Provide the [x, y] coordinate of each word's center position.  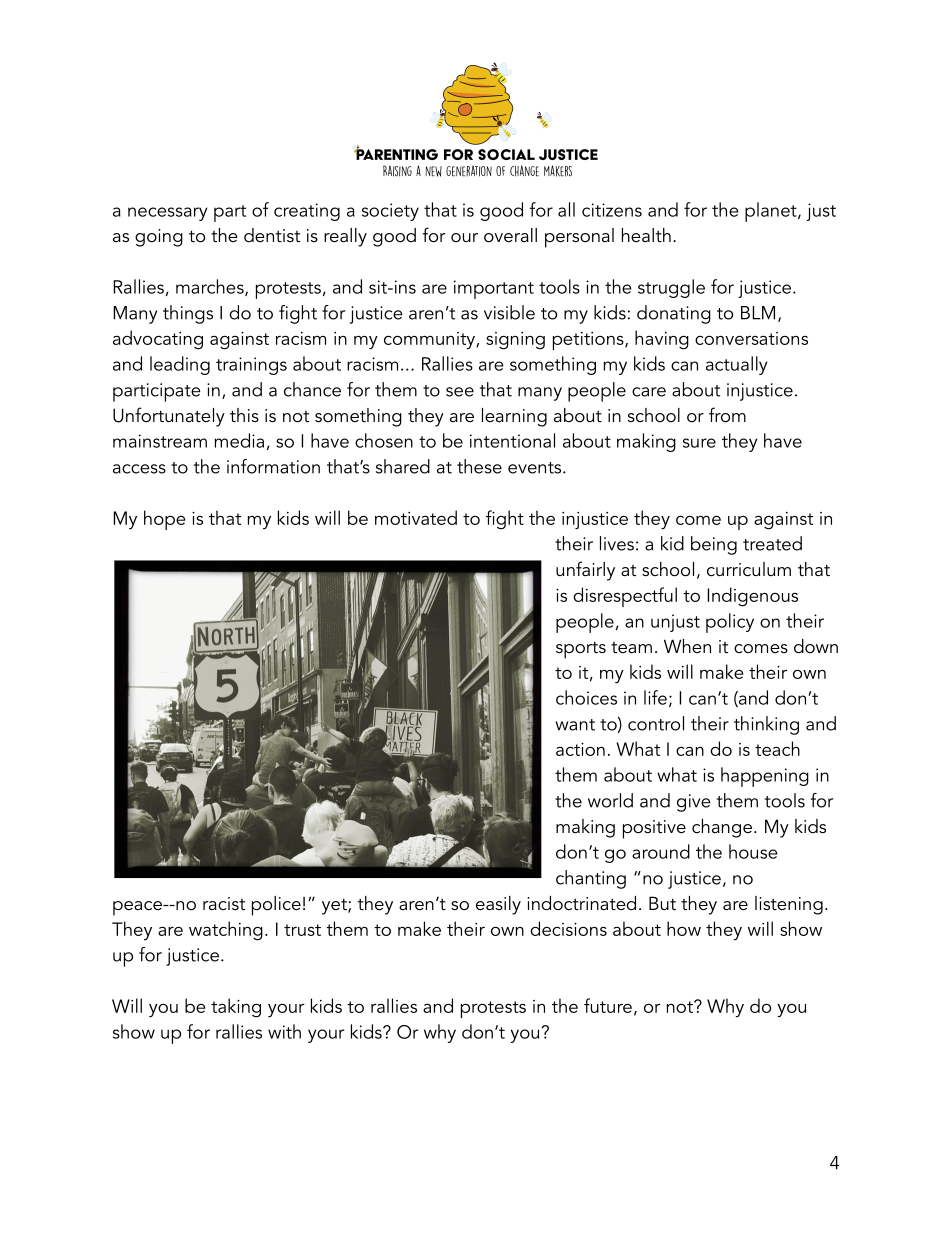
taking [236, 1008]
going [159, 238]
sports [581, 650]
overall [510, 235]
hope [164, 520]
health [646, 235]
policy [730, 623]
